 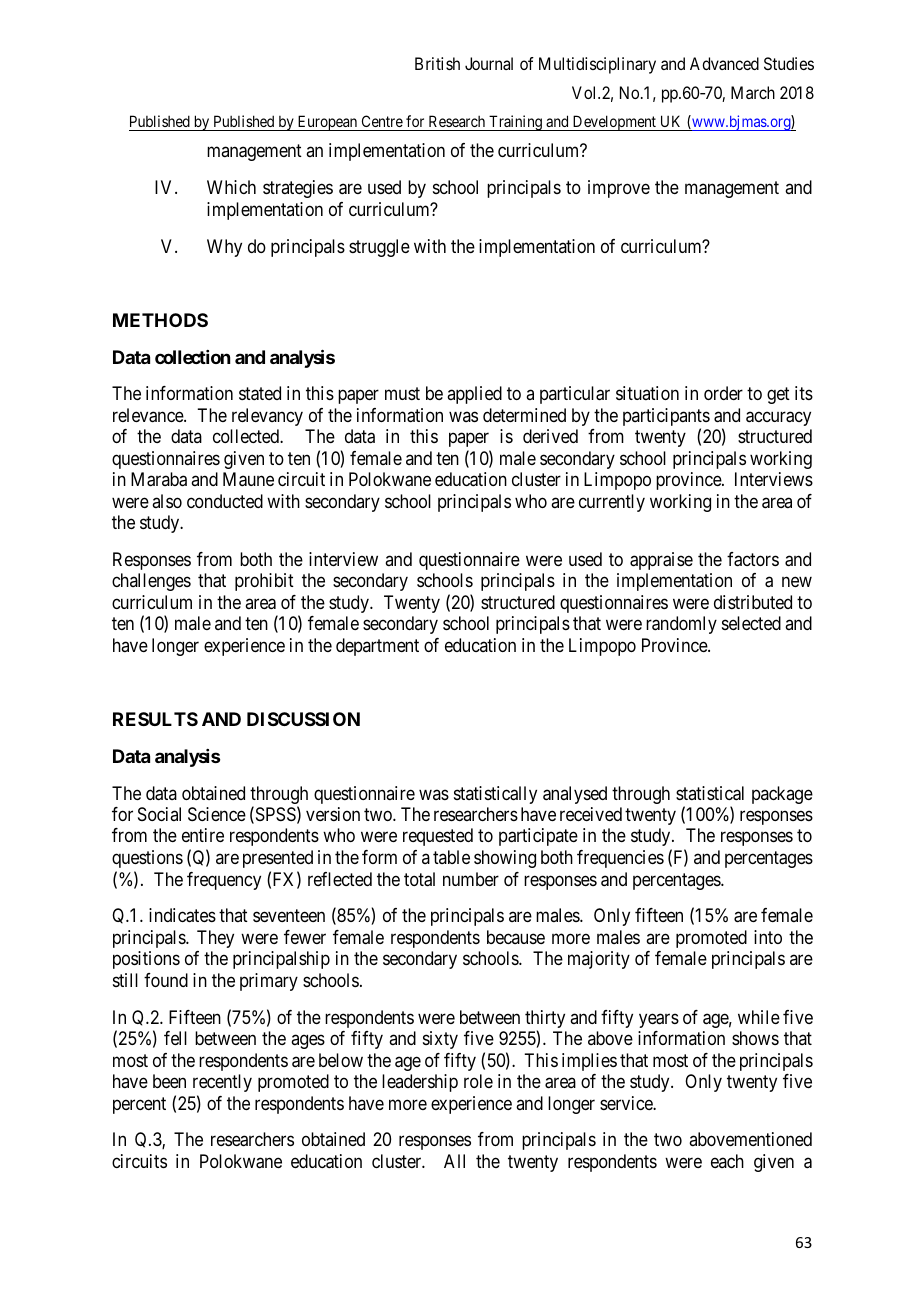 What do you see at coordinates (192, 357) in the image?
I see `collection` at bounding box center [192, 357].
